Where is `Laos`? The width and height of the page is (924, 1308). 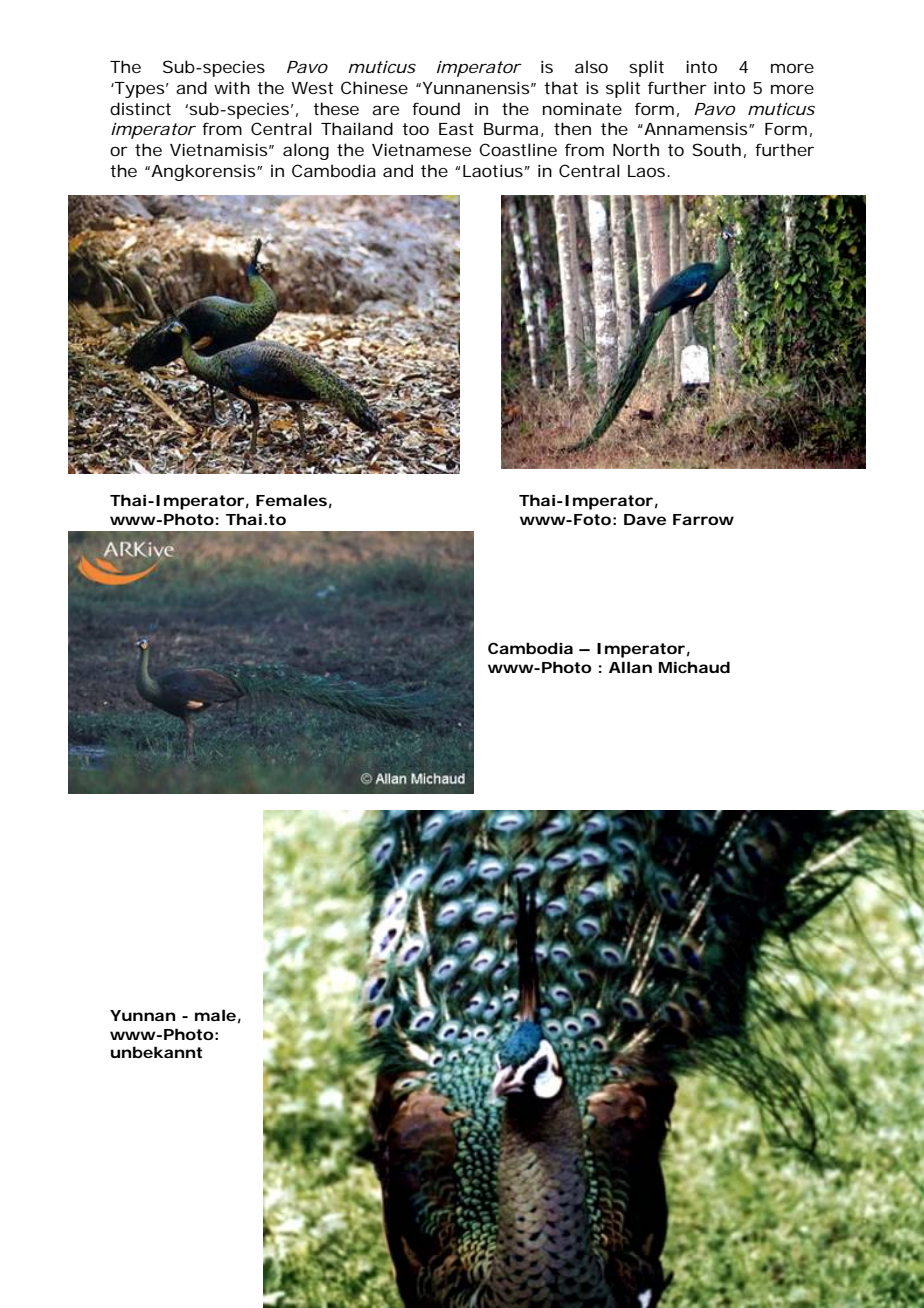
Laos is located at coordinates (646, 171).
